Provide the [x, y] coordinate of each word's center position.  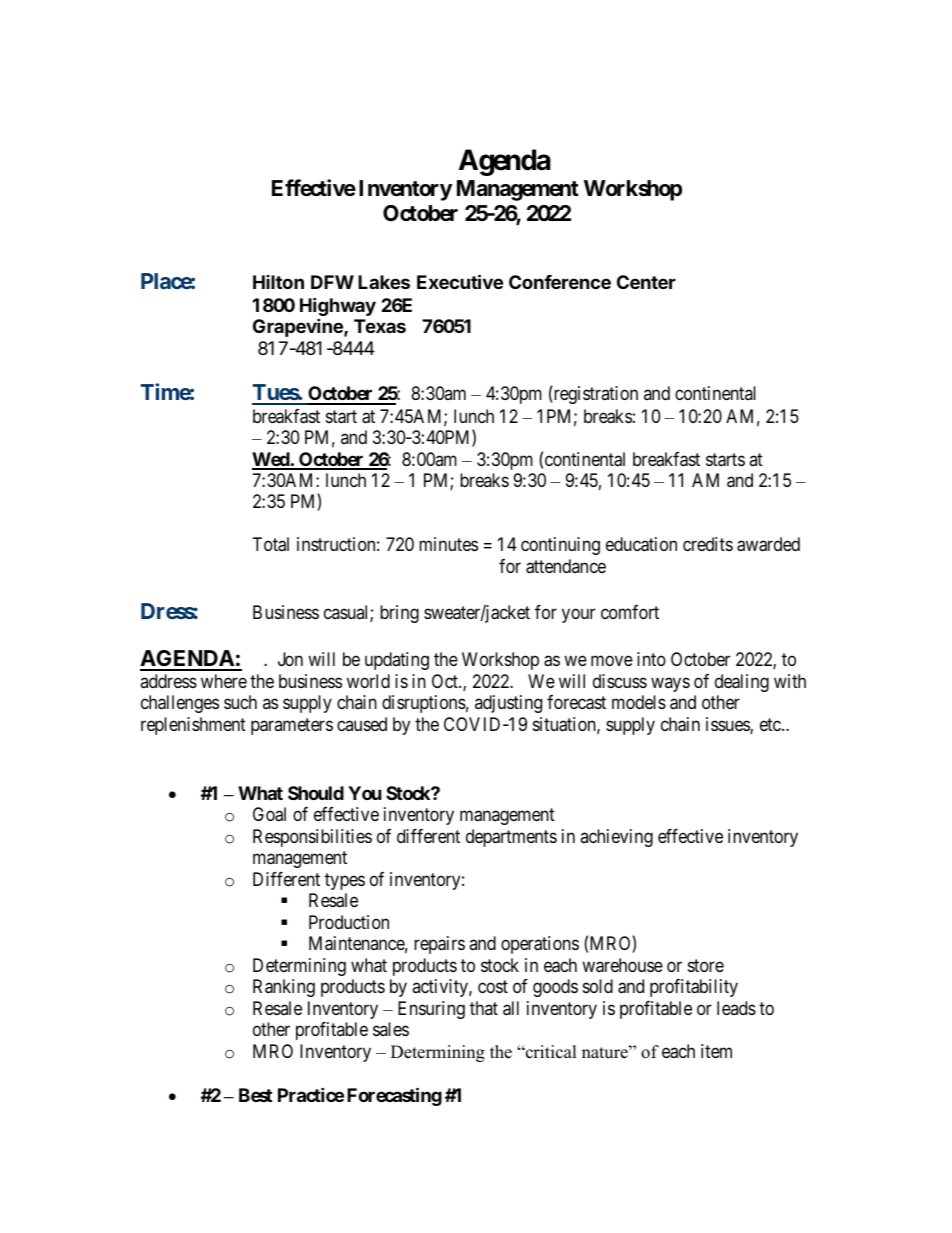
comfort [630, 612]
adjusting [508, 704]
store [706, 965]
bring [399, 614]
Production [349, 922]
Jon [290, 659]
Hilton [278, 282]
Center [646, 282]
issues [728, 725]
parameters [292, 726]
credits [708, 544]
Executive [460, 281]
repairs [439, 945]
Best [255, 1095]
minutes [448, 544]
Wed [271, 460]
